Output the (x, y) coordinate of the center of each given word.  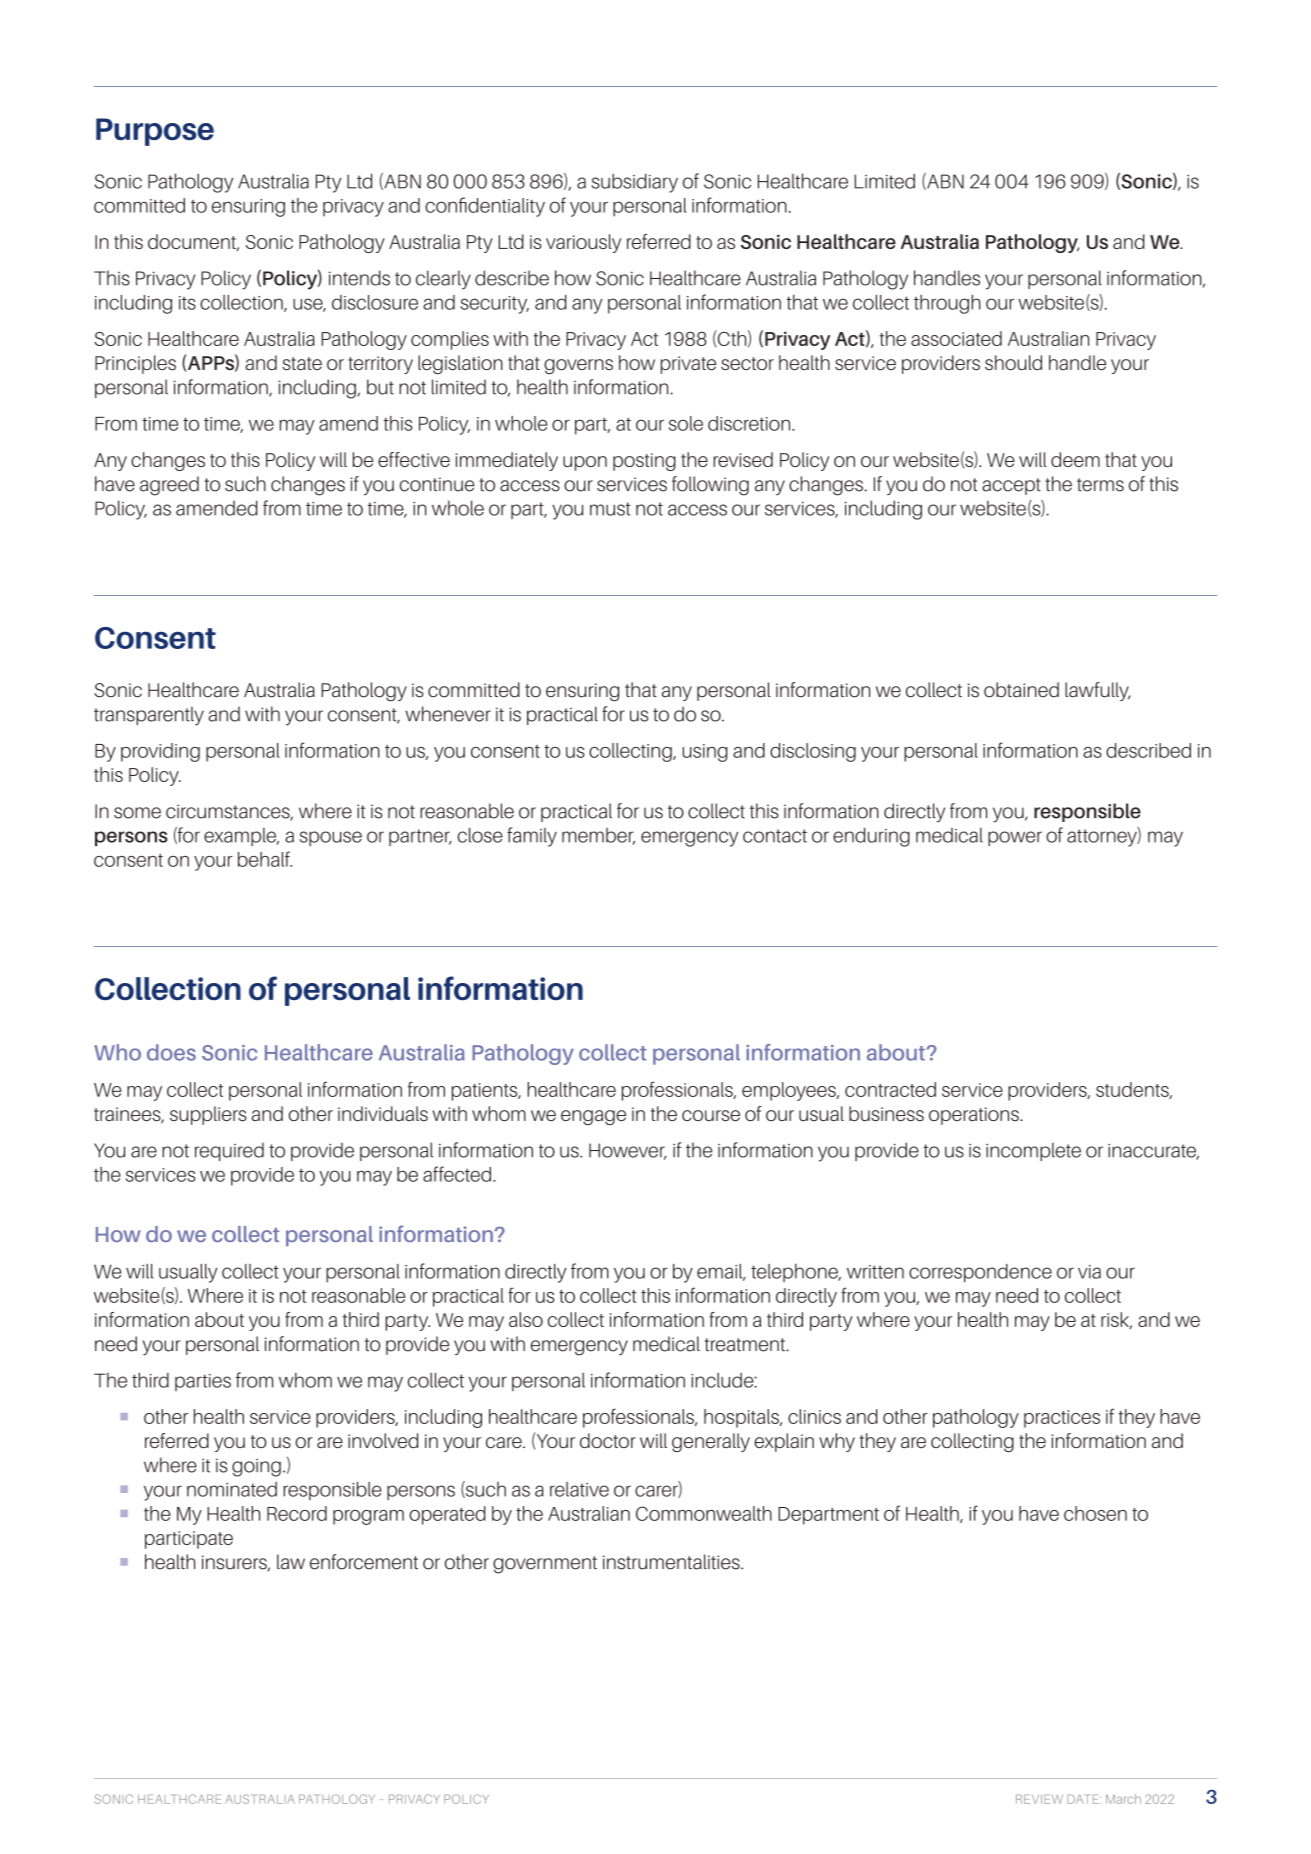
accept (1011, 486)
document (193, 242)
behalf (265, 859)
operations (975, 1116)
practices (1062, 1419)
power (1015, 838)
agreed (169, 486)
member (598, 836)
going (256, 1467)
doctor (608, 1440)
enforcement (364, 1562)
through (947, 304)
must (610, 509)
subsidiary (634, 183)
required (229, 1151)
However (628, 1151)
